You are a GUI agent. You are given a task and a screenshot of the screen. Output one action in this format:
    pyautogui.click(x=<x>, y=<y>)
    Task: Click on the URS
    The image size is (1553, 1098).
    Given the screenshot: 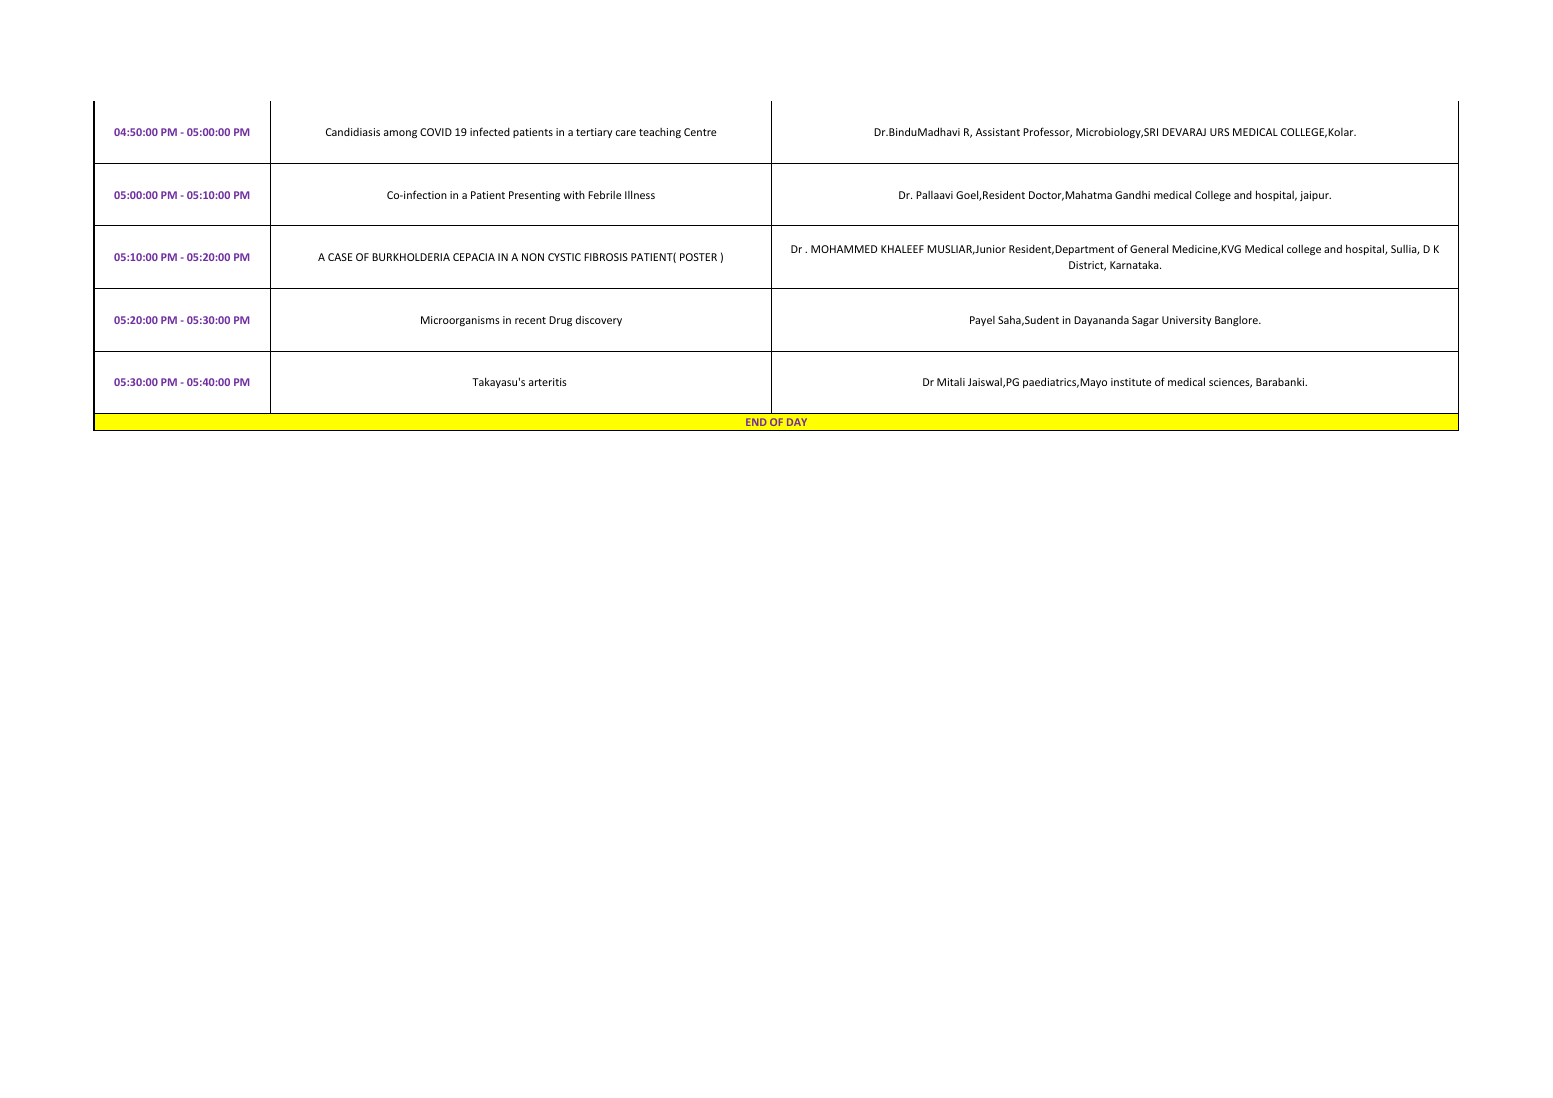 What is the action you would take?
    pyautogui.click(x=1219, y=132)
